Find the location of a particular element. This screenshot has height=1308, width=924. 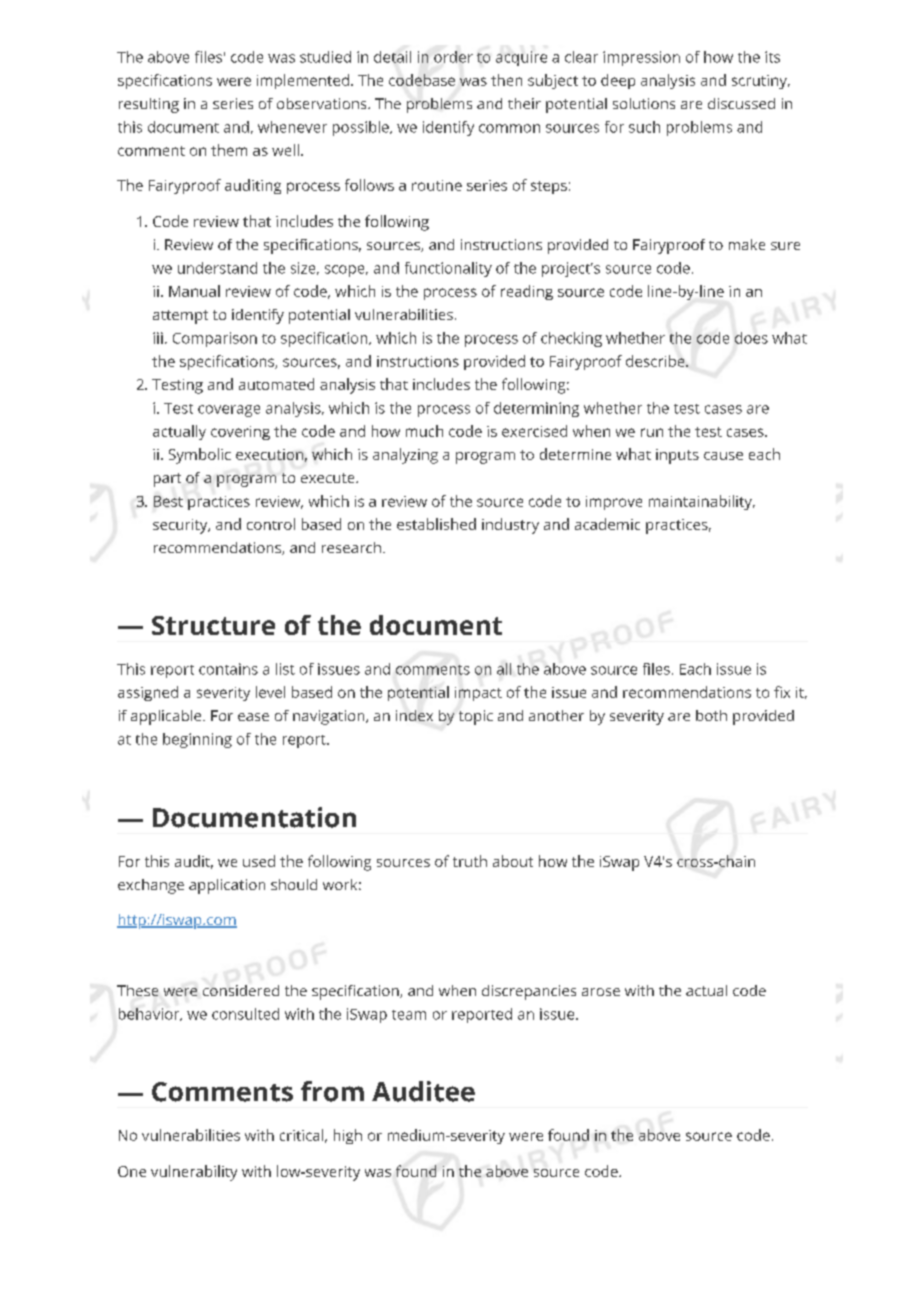

order is located at coordinates (453, 57).
